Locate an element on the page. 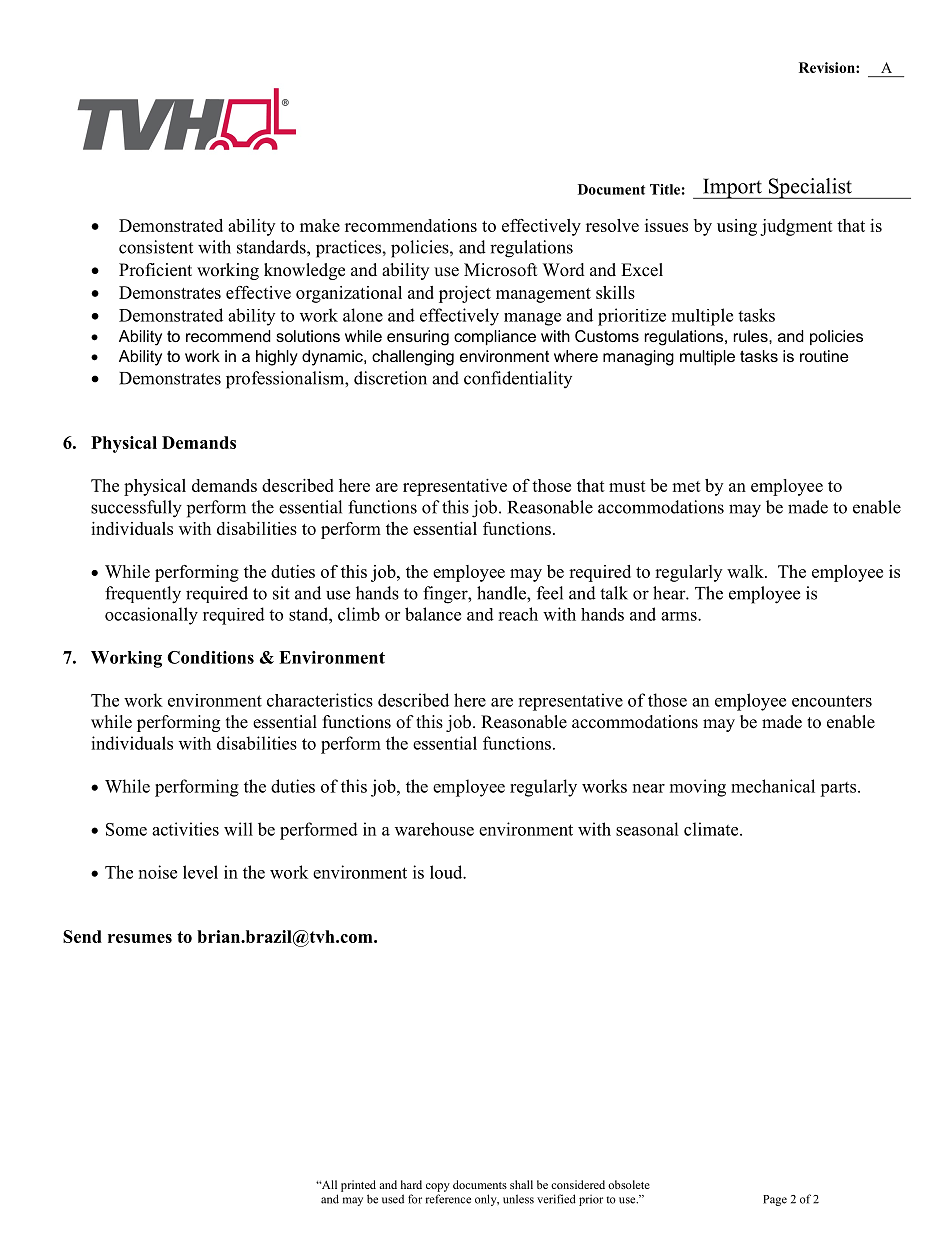 This image has width=952, height=1233. Page is located at coordinates (775, 1200).
